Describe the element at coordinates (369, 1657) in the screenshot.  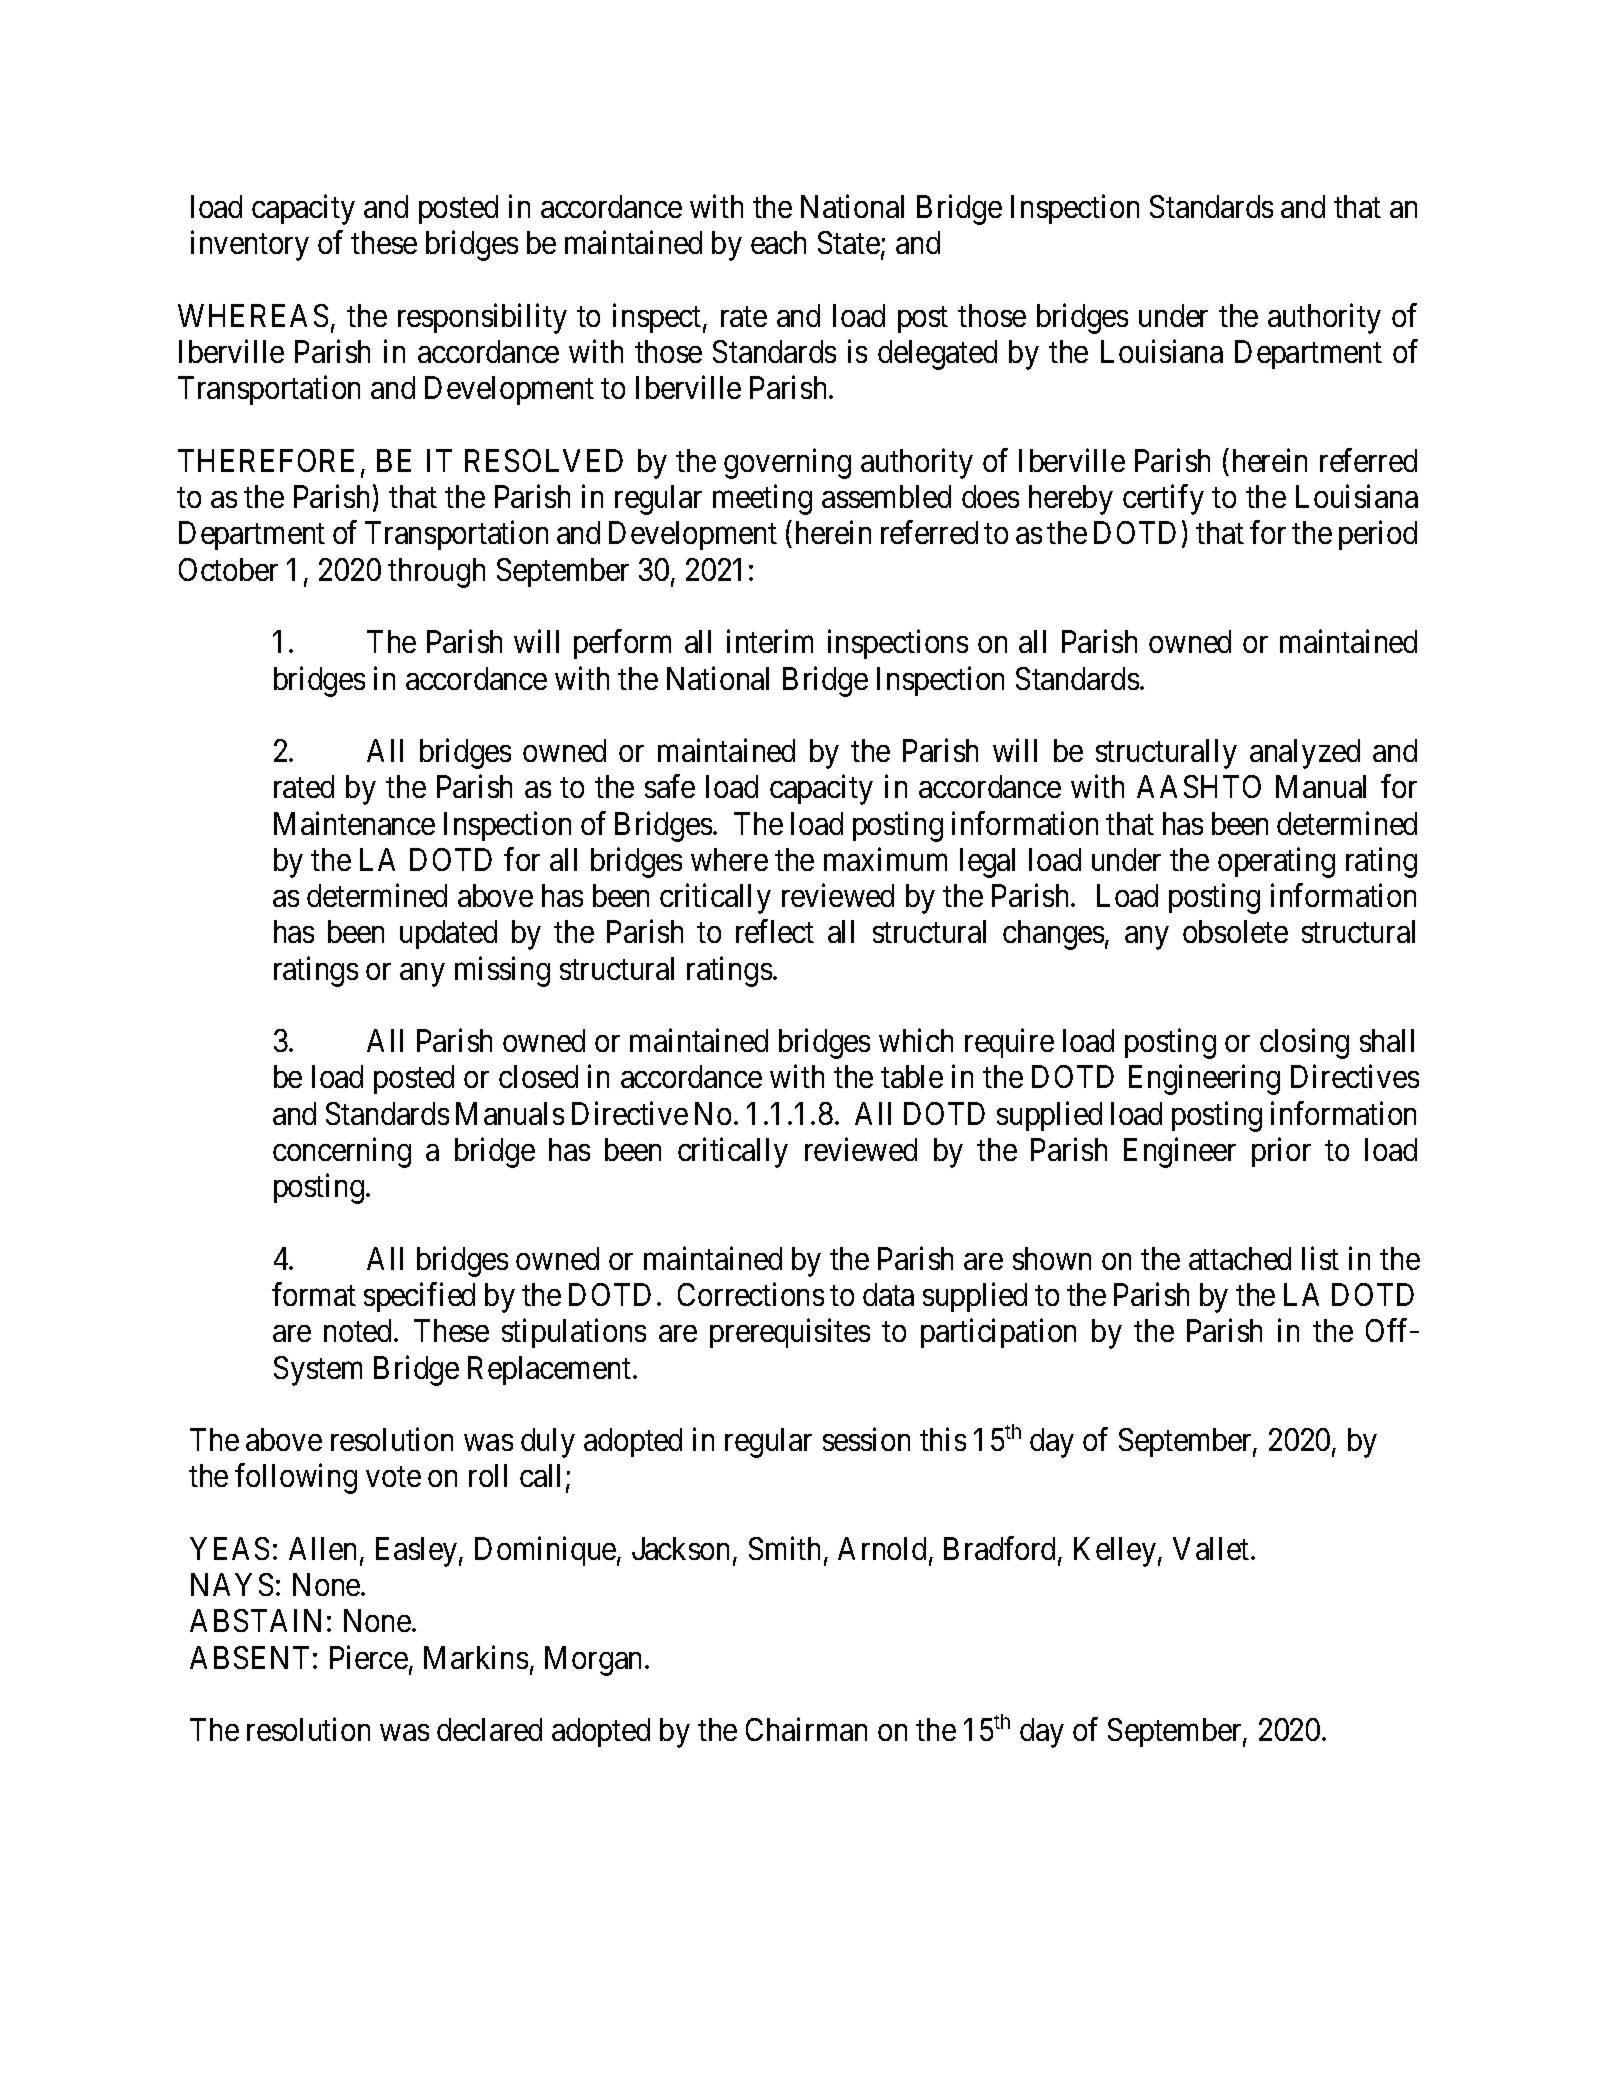
I see `Pierce` at that location.
